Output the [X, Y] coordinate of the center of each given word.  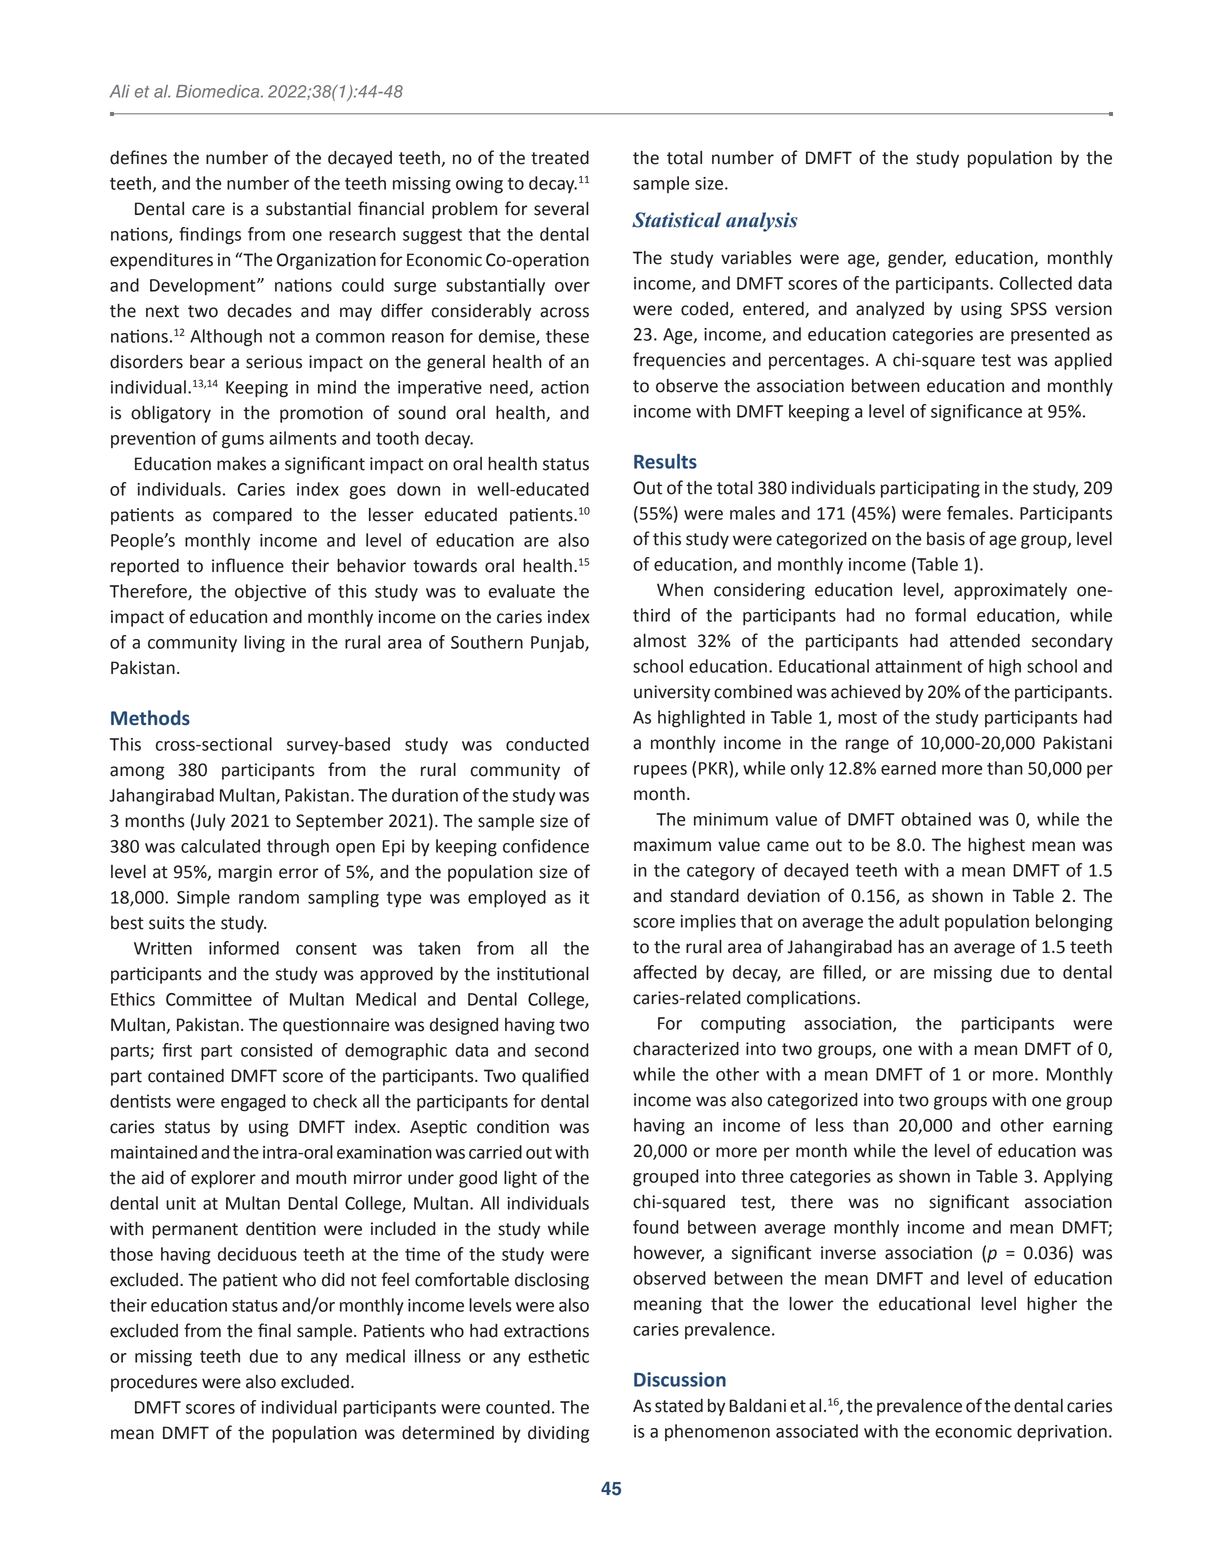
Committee [209, 999]
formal [940, 615]
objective [270, 593]
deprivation [1062, 1432]
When [680, 590]
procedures [154, 1383]
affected [665, 972]
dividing [558, 1434]
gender [917, 259]
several [561, 209]
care [208, 210]
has [911, 947]
